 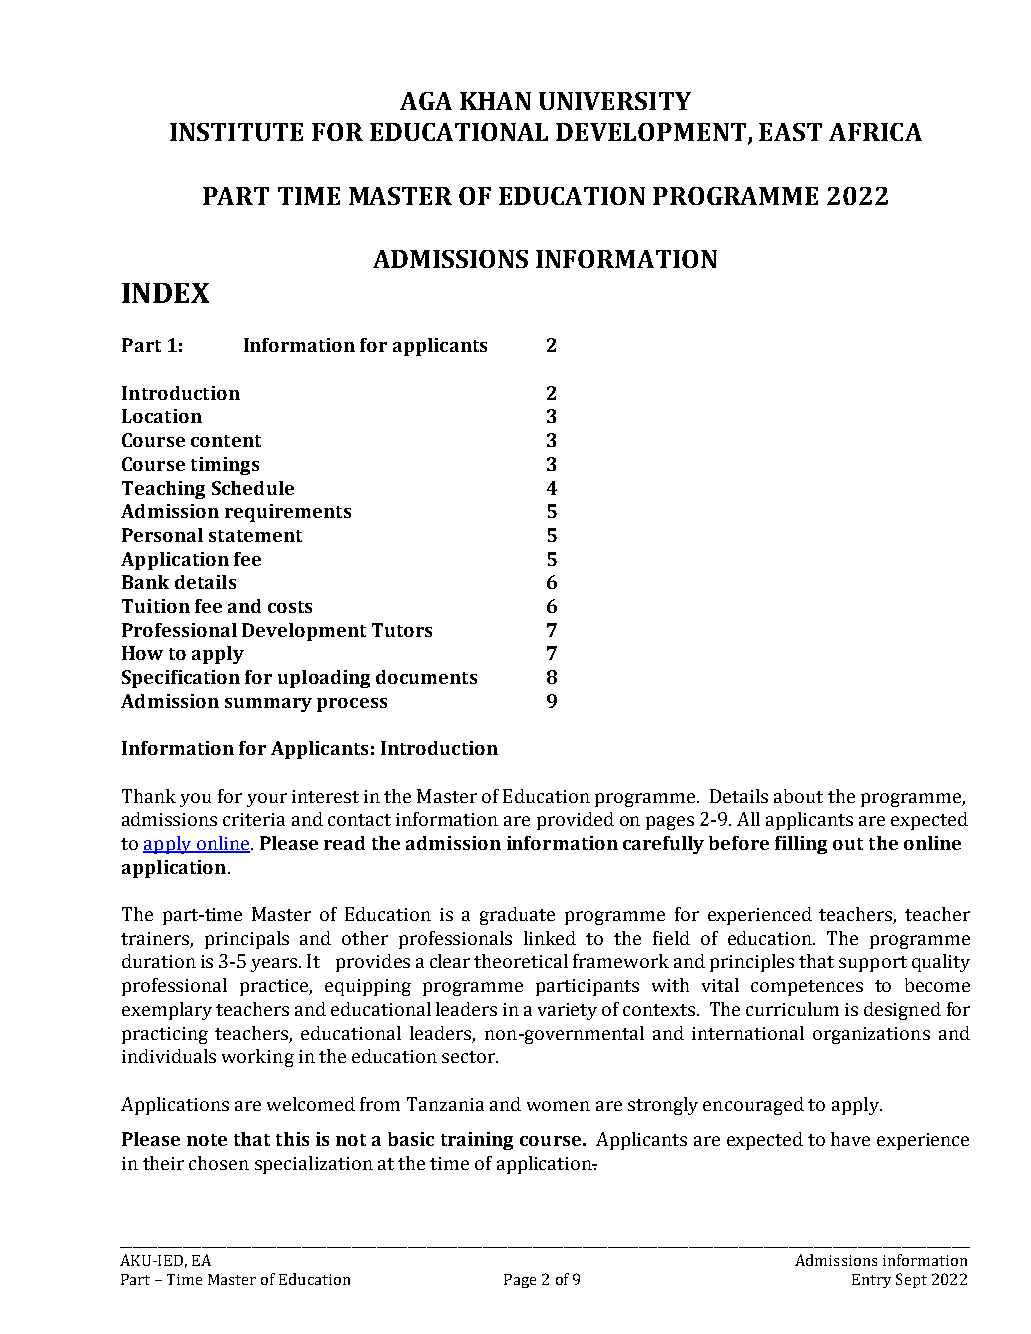 I want to click on INSTITUTE, so click(x=236, y=132).
